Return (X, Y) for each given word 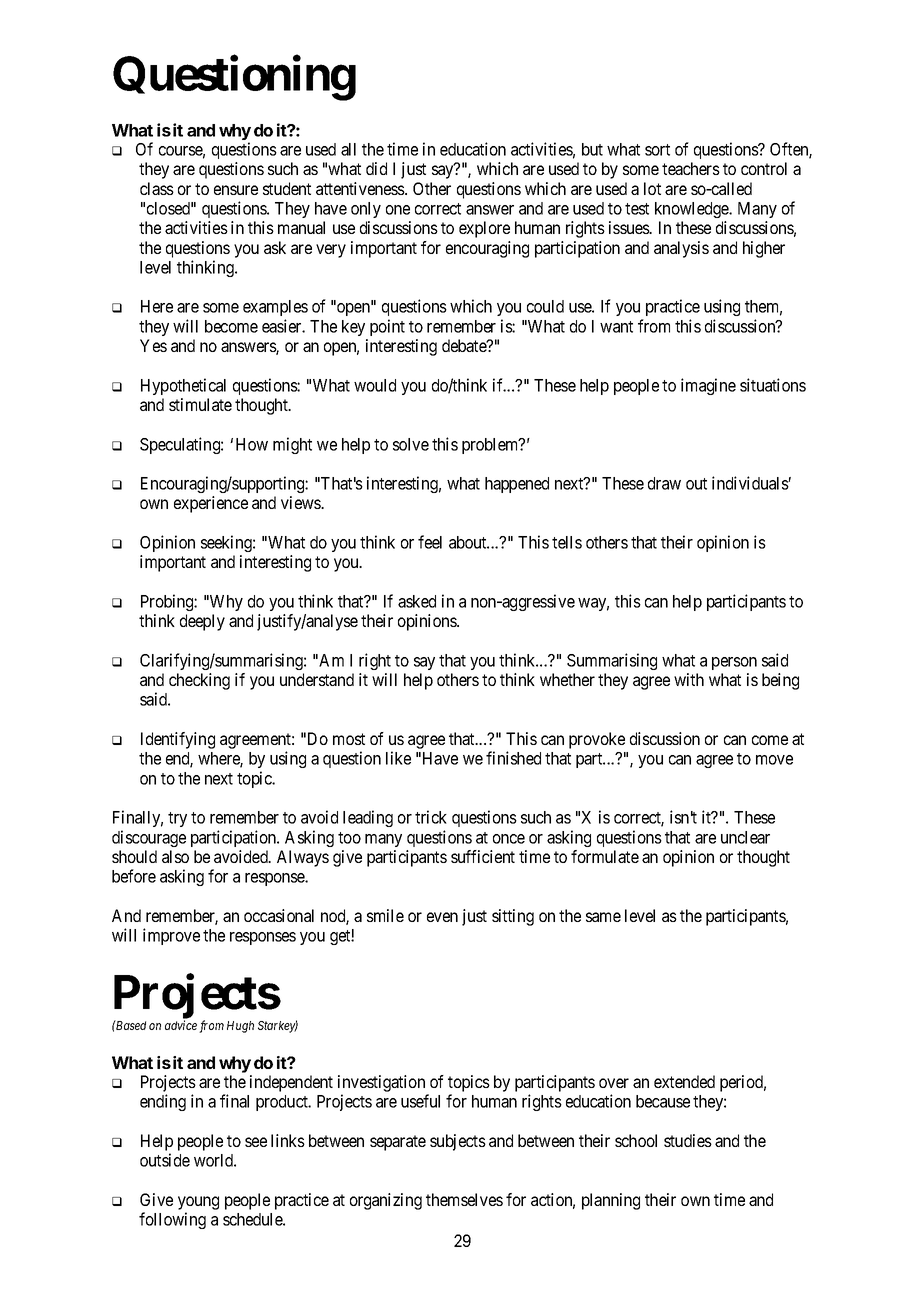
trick (431, 817)
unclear (745, 837)
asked (417, 601)
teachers (691, 168)
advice (181, 1025)
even (442, 917)
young (198, 1203)
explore (484, 229)
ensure (236, 190)
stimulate (200, 404)
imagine (708, 386)
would (375, 385)
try (177, 819)
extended (684, 1081)
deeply (202, 622)
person (734, 663)
